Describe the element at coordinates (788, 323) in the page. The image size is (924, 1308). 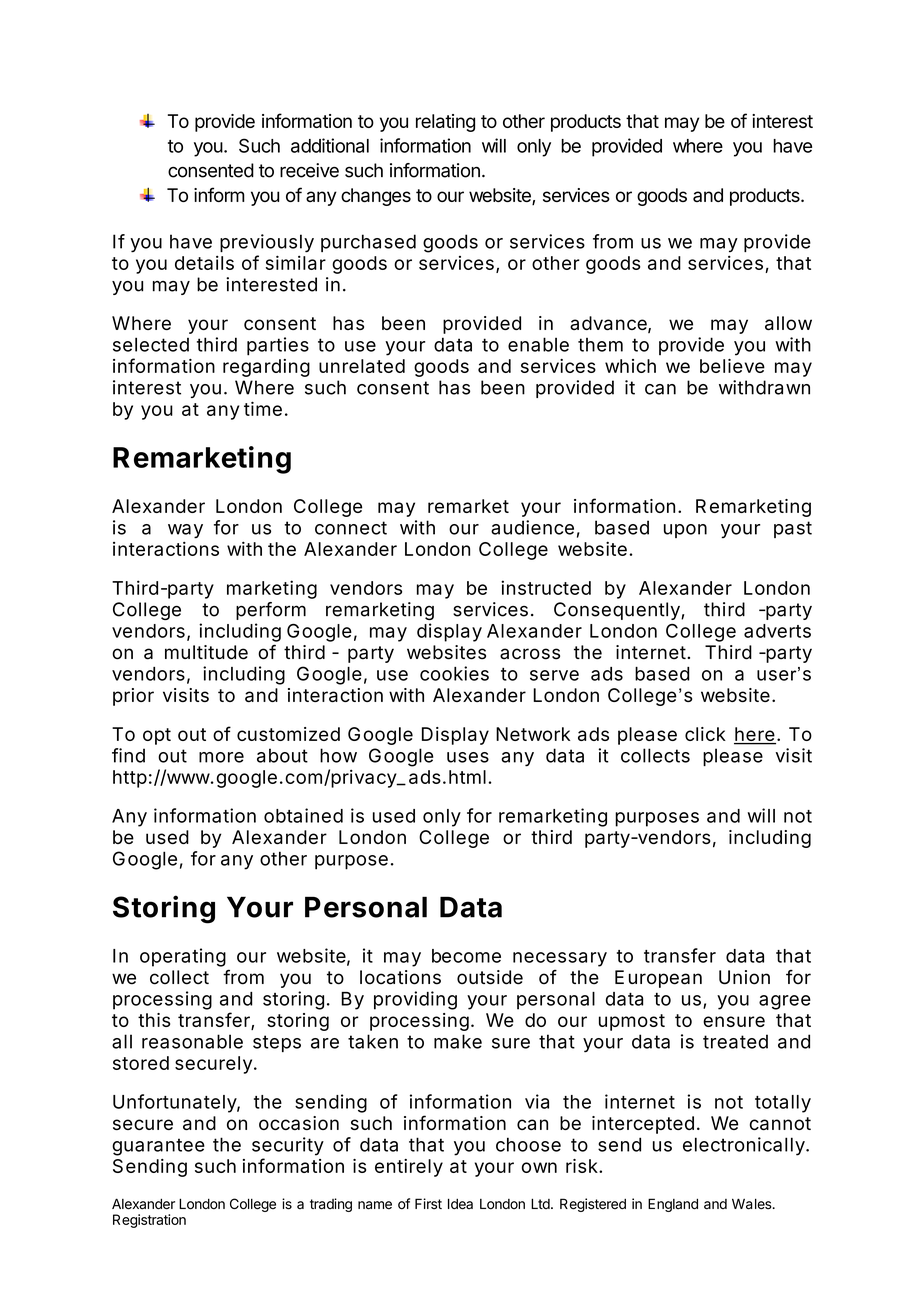
I see `allow` at that location.
